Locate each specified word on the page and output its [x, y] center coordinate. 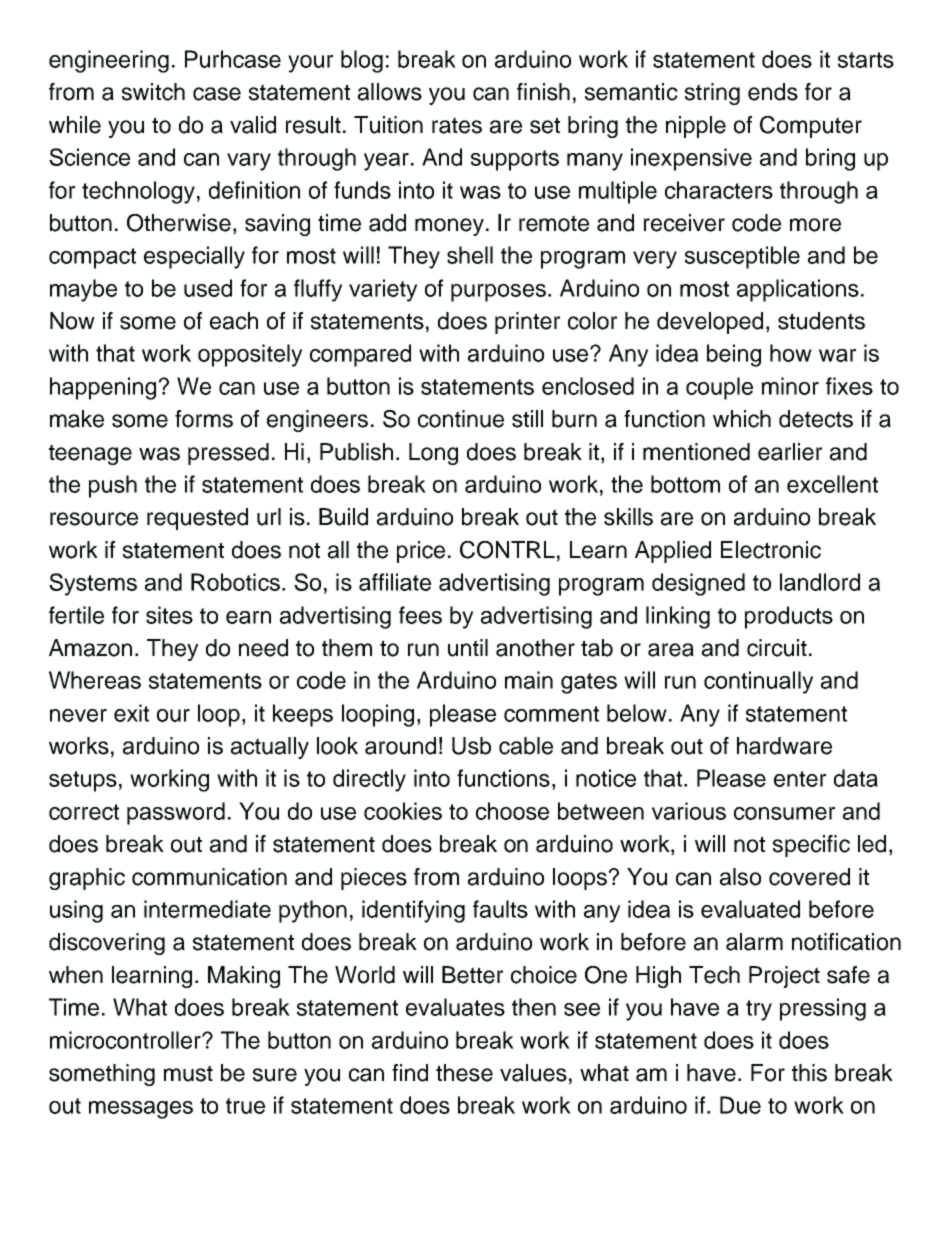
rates [457, 125]
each [234, 321]
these [464, 1073]
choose [512, 811]
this [809, 1073]
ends [773, 92]
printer [527, 323]
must [188, 1073]
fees [420, 615]
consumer [784, 813]
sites [169, 615]
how [791, 353]
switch [153, 92]
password [176, 813]
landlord [820, 582]
